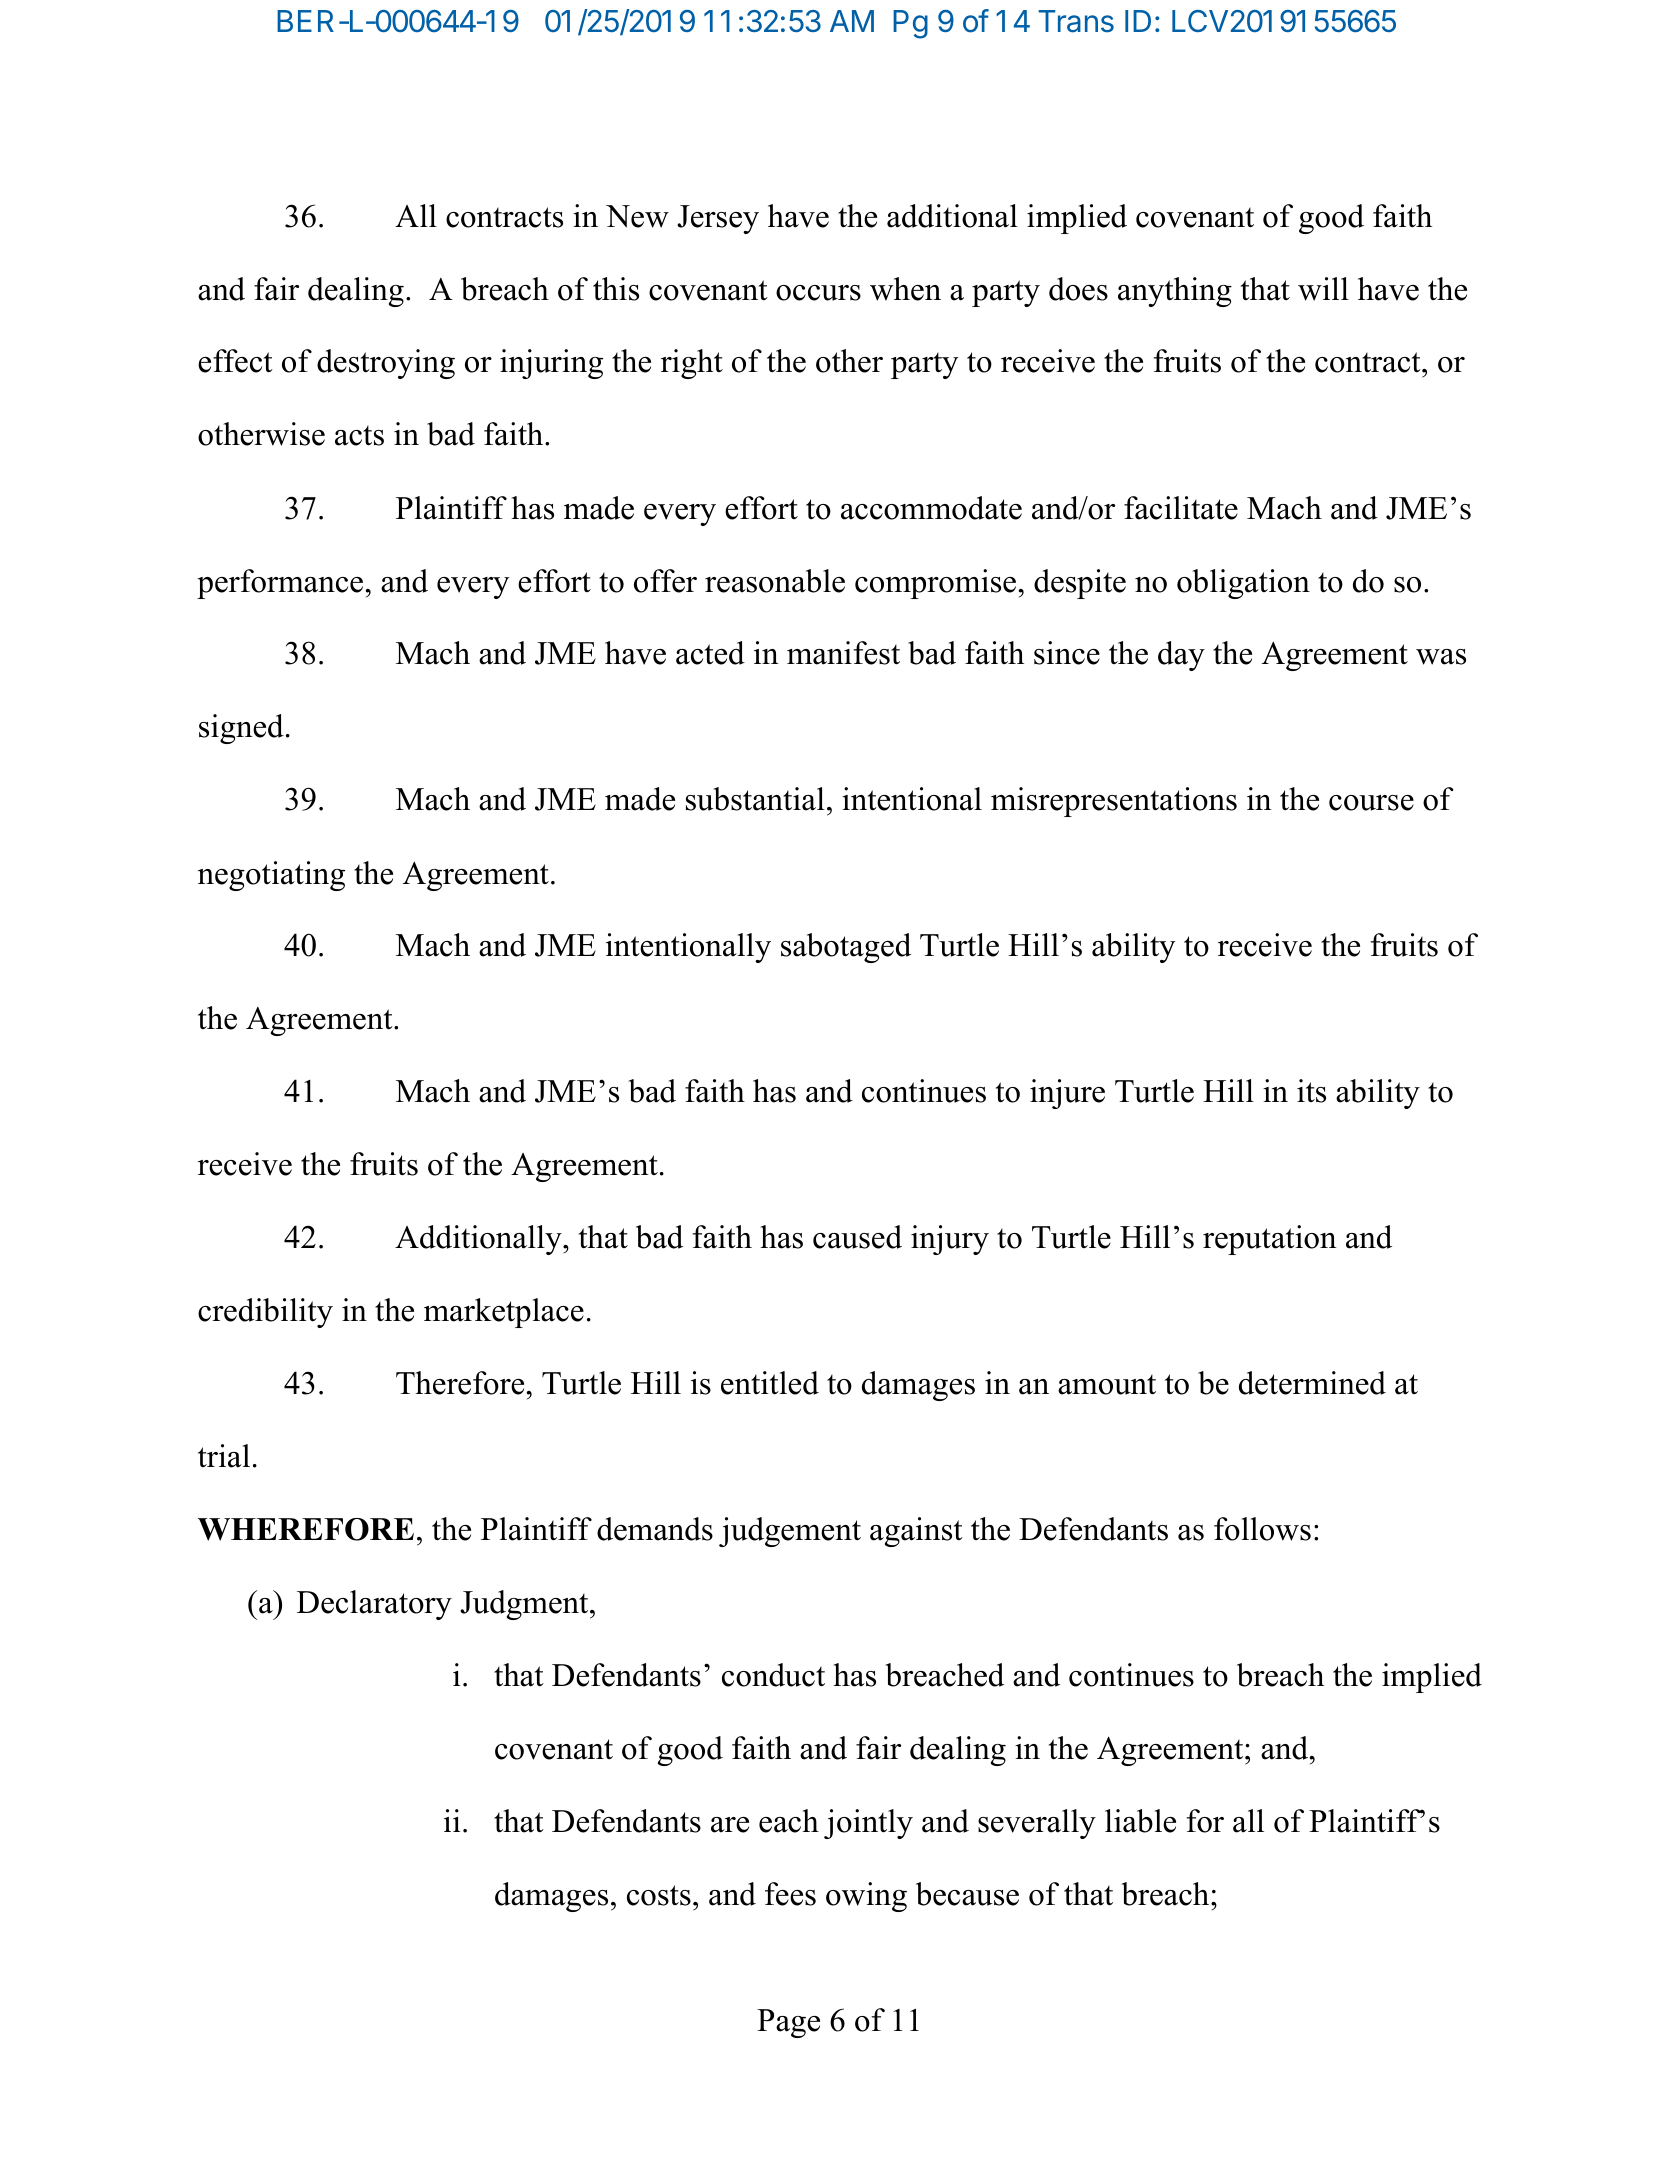  Describe the element at coordinates (271, 876) in the image. I see `negotiating` at that location.
